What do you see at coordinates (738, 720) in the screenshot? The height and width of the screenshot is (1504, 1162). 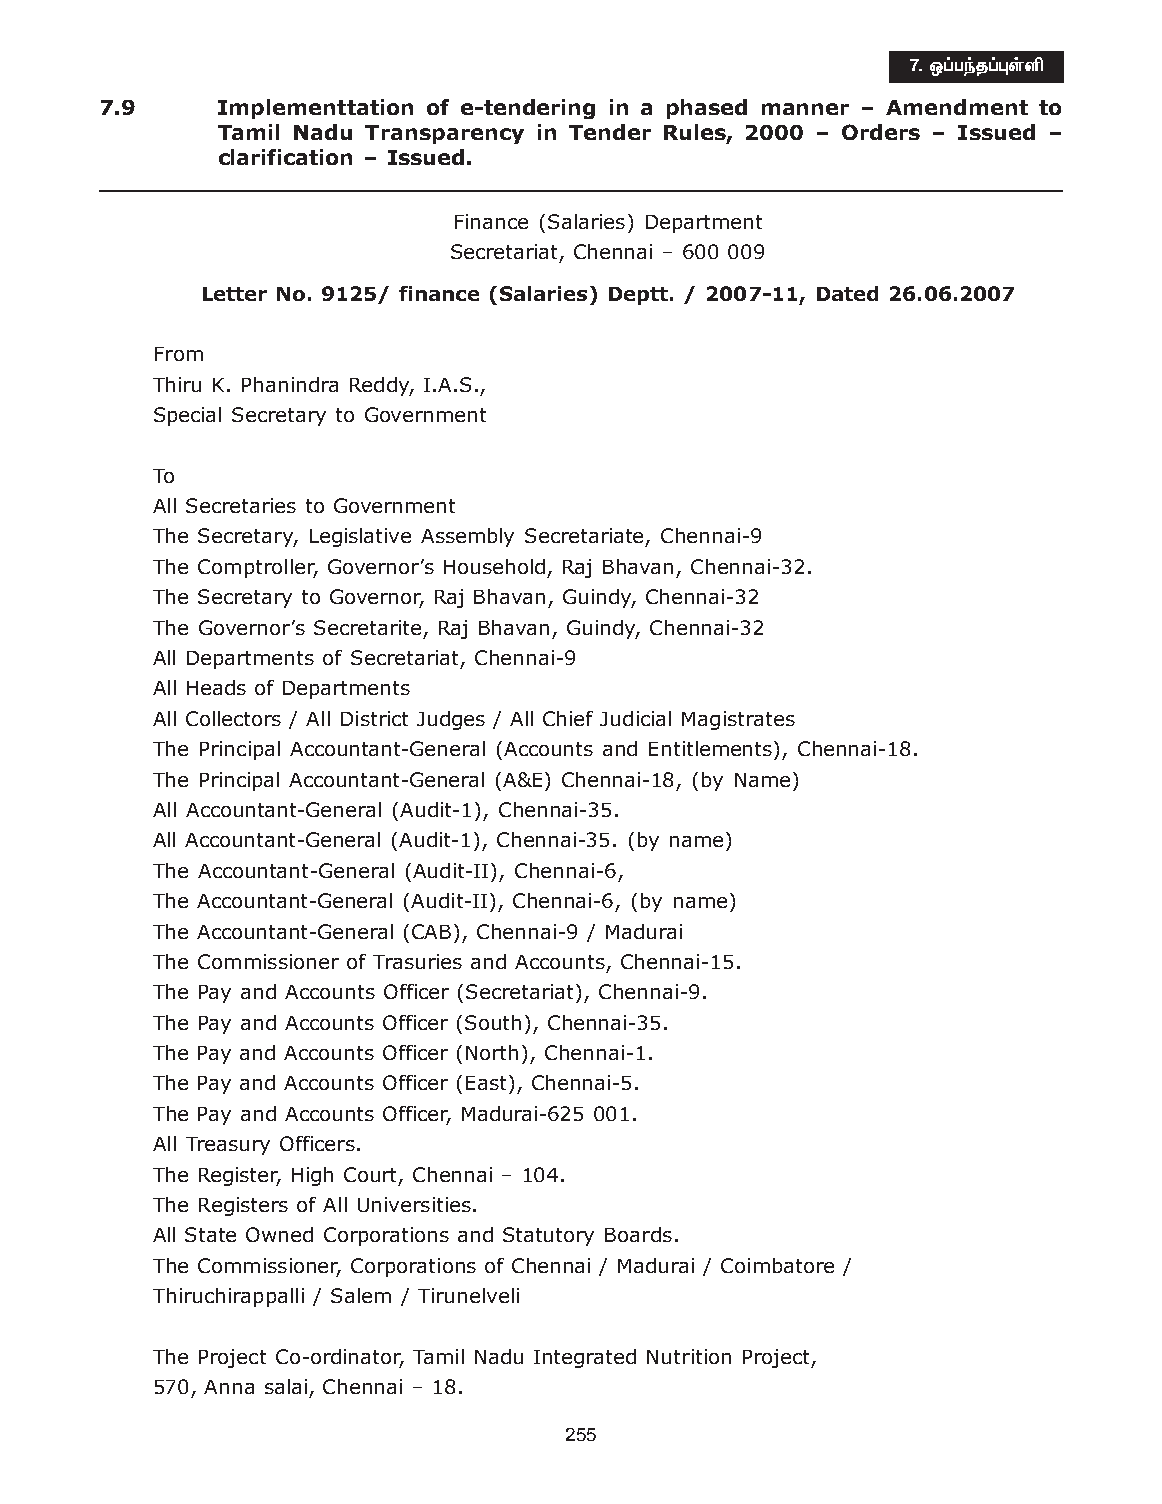 I see `Magistrates` at bounding box center [738, 720].
